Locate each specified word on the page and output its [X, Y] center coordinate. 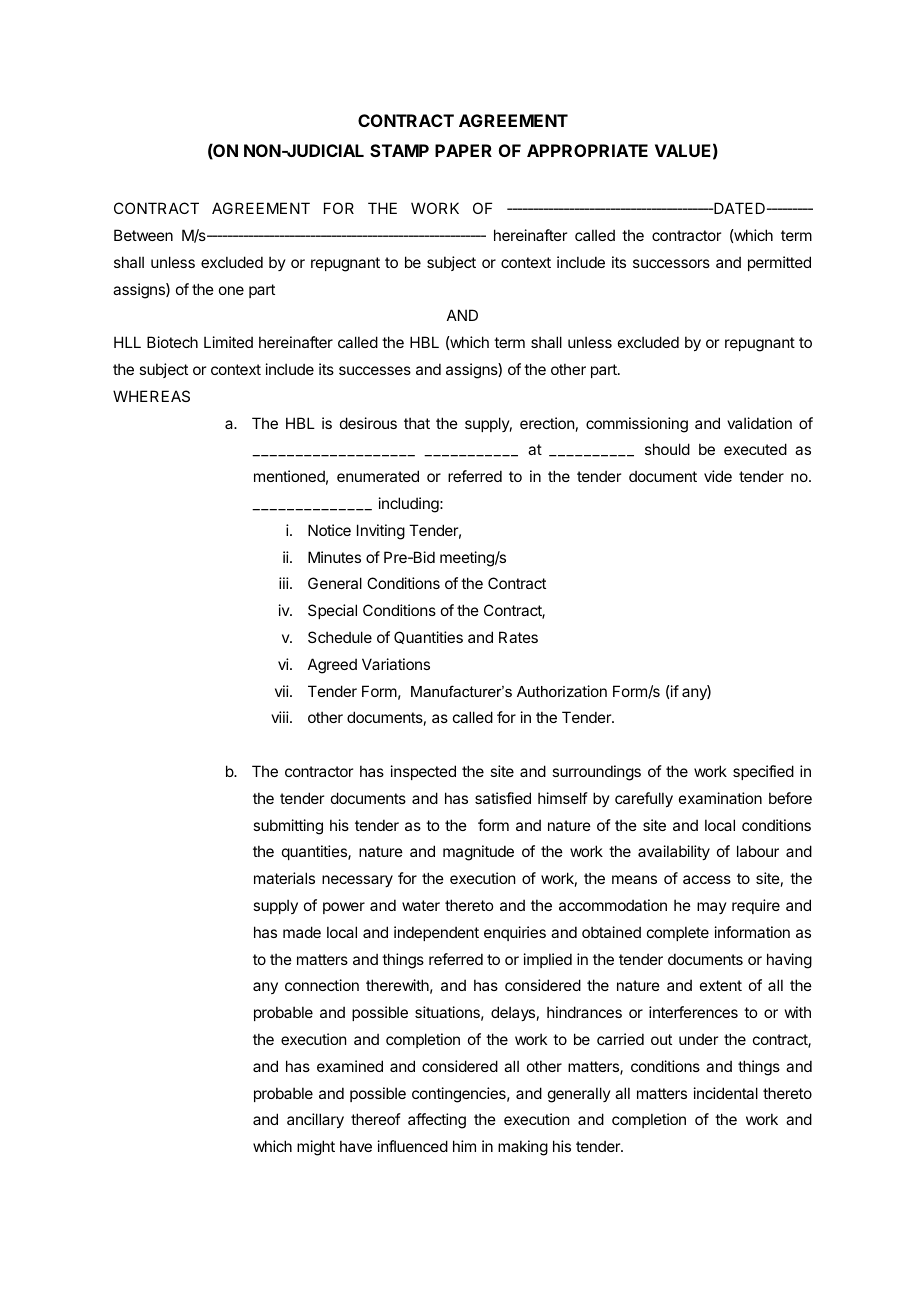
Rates [518, 637]
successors [671, 263]
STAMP [399, 150]
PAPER [463, 150]
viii [280, 717]
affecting [437, 1121]
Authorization [562, 691]
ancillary [315, 1120]
